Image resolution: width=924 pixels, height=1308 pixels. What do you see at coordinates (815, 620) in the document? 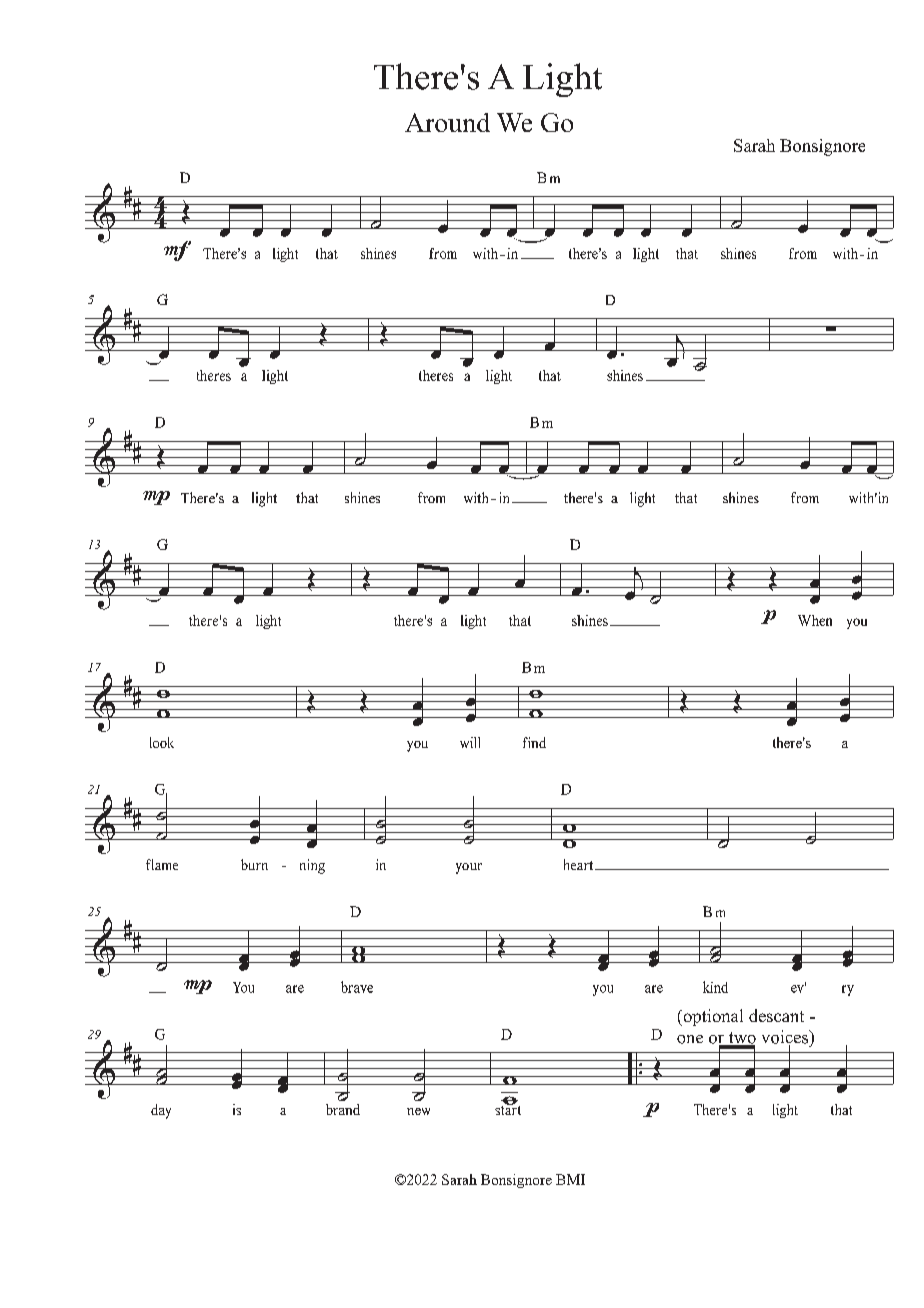
I see `When` at bounding box center [815, 620].
